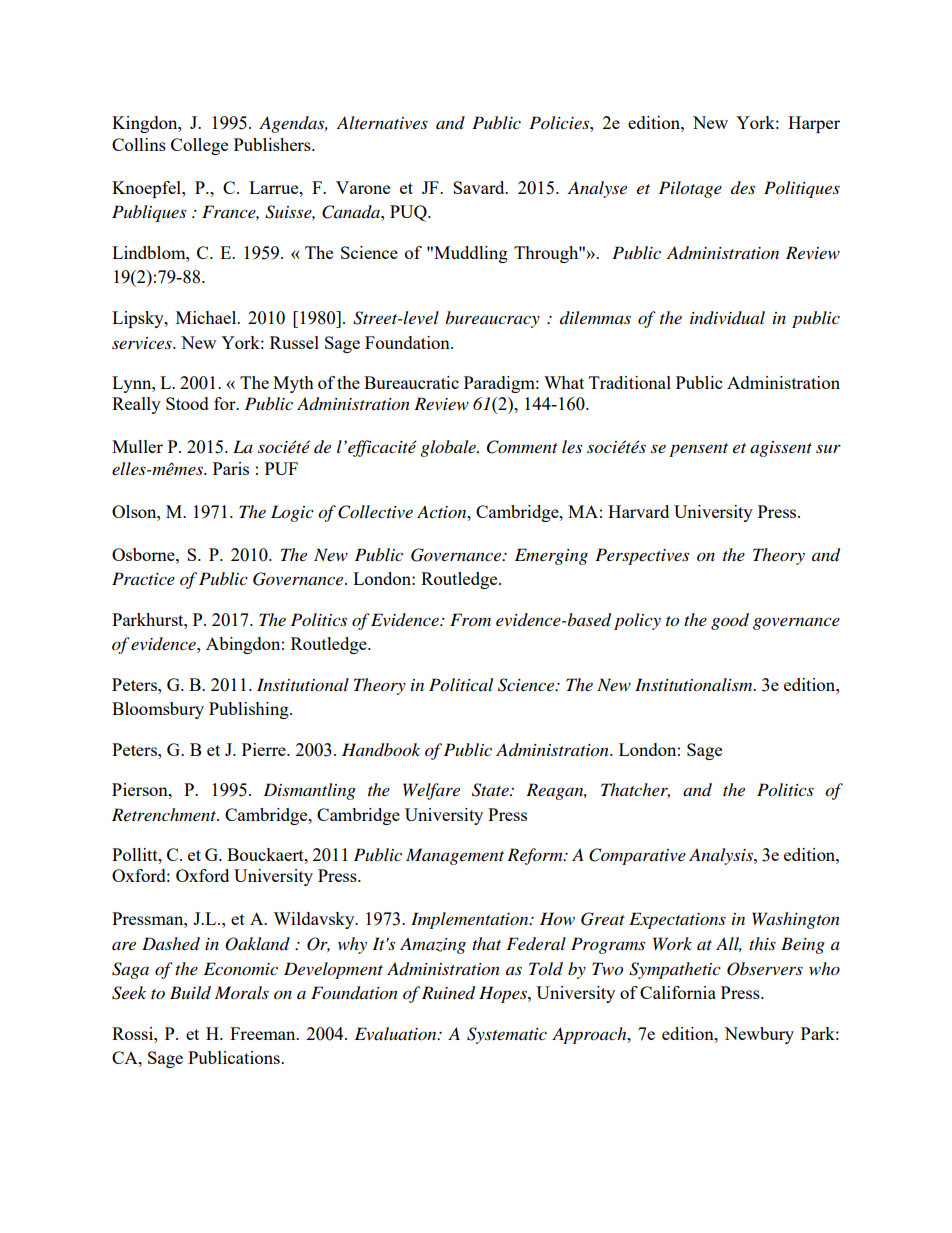  Describe the element at coordinates (722, 856) in the screenshot. I see `Analysis` at that location.
